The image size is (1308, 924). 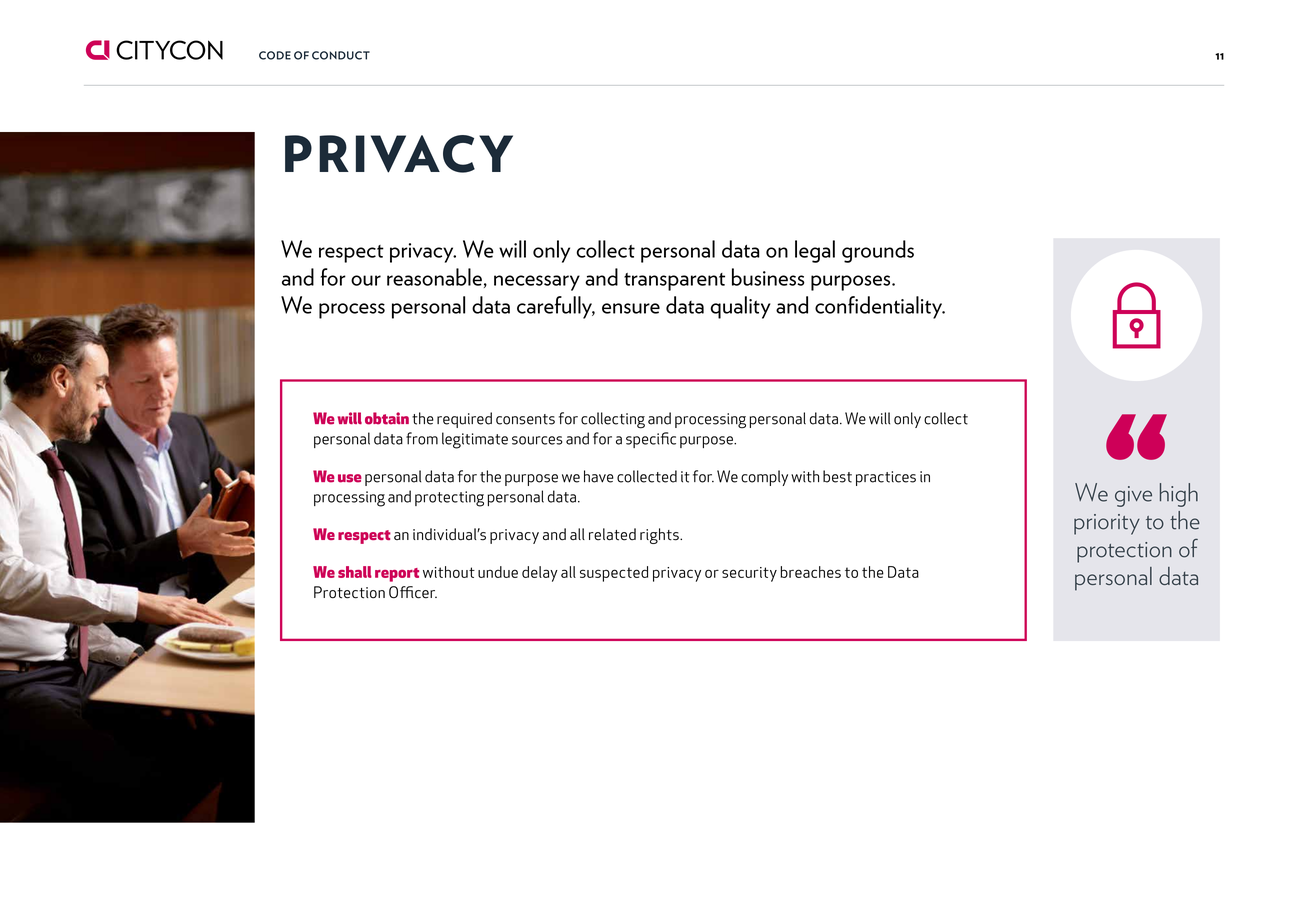 I want to click on grounds, so click(x=878, y=251).
